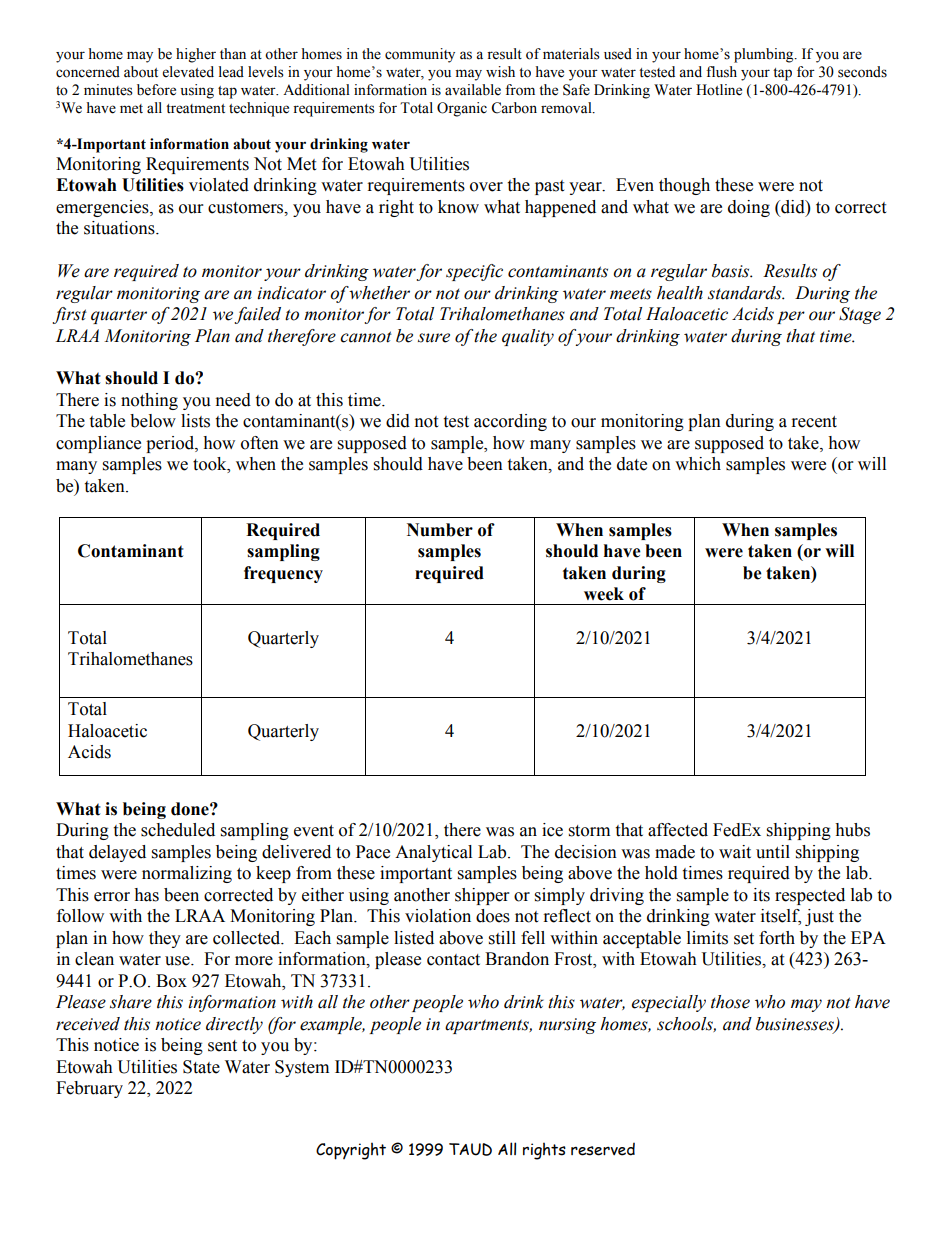 Image resolution: width=952 pixels, height=1233 pixels. Describe the element at coordinates (201, 1067) in the screenshot. I see `State` at that location.
